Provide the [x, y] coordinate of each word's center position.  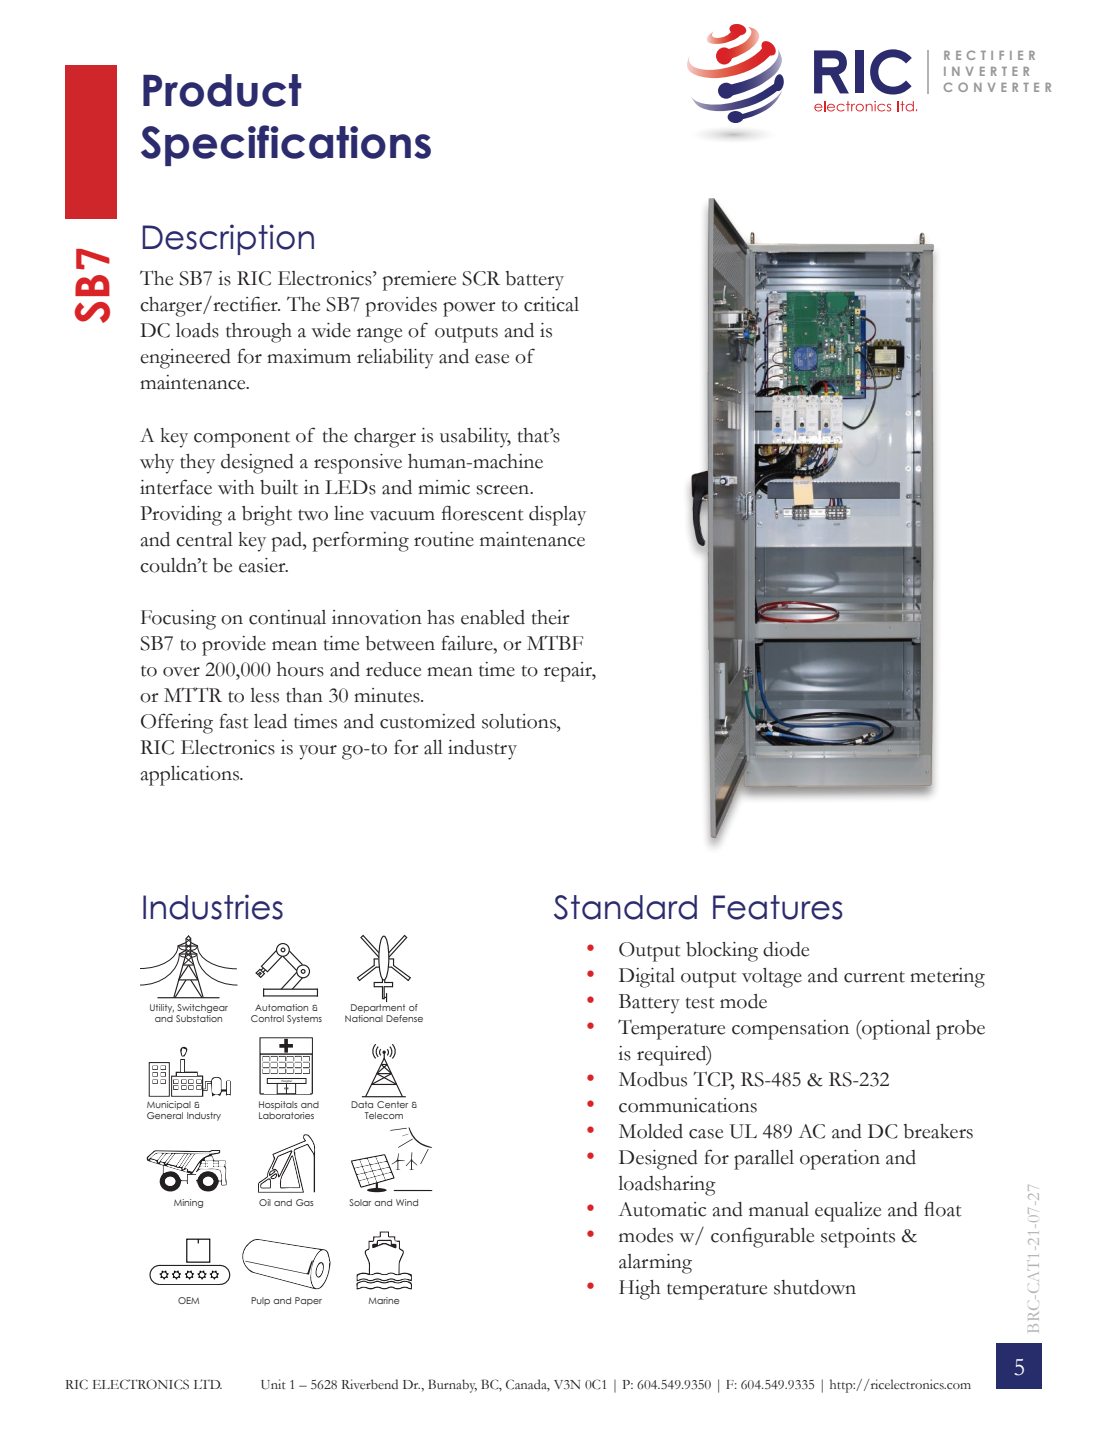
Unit [273, 1384]
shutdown [815, 1287]
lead [270, 721]
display [557, 516]
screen [504, 490]
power [469, 309]
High [640, 1290]
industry [482, 750]
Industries [213, 907]
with [236, 487]
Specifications [286, 145]
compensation [790, 1030]
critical [551, 304]
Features [778, 907]
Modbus [653, 1079]
